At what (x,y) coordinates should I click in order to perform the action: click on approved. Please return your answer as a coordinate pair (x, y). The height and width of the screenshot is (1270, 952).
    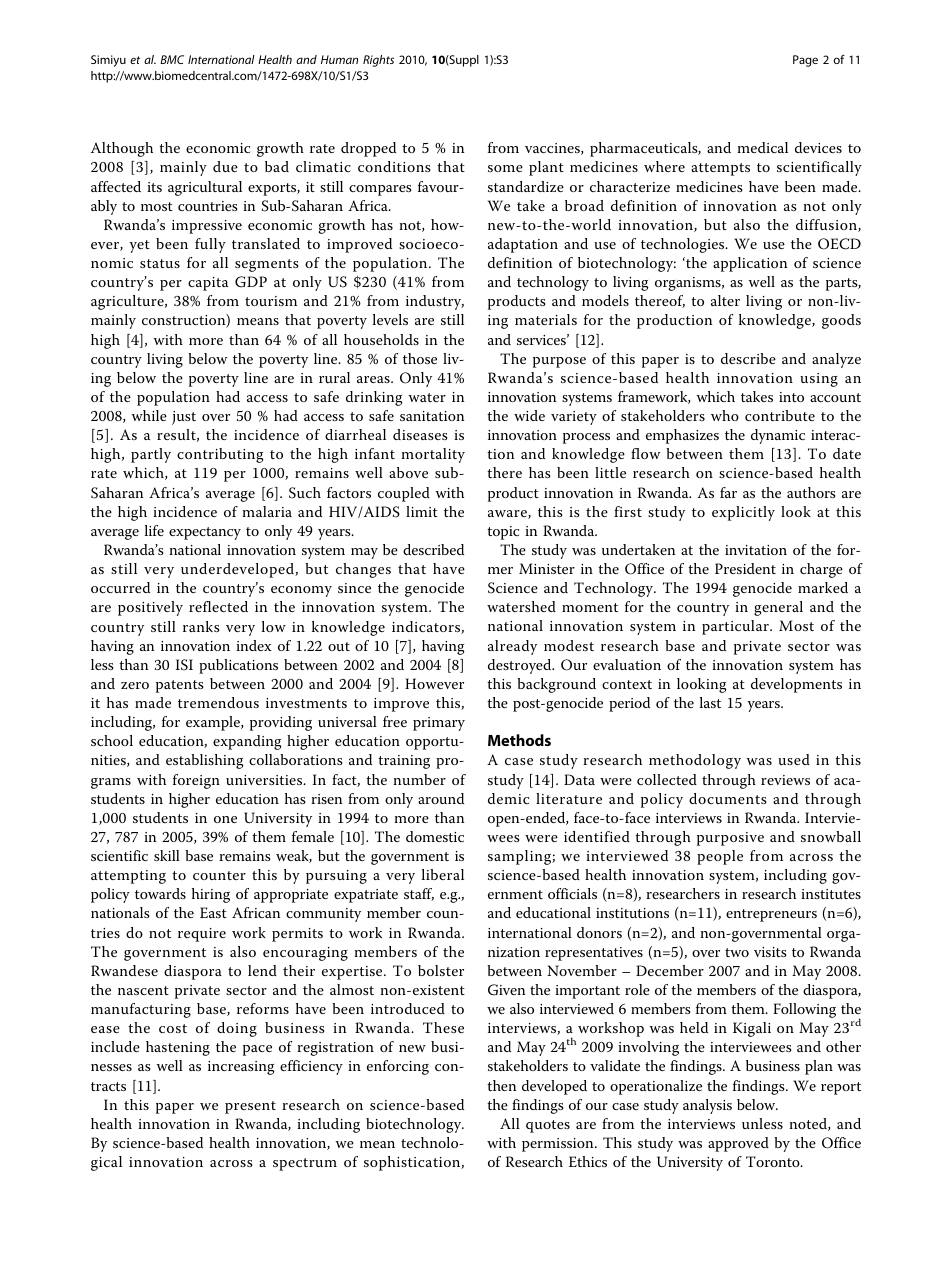
    Looking at the image, I should click on (738, 1144).
